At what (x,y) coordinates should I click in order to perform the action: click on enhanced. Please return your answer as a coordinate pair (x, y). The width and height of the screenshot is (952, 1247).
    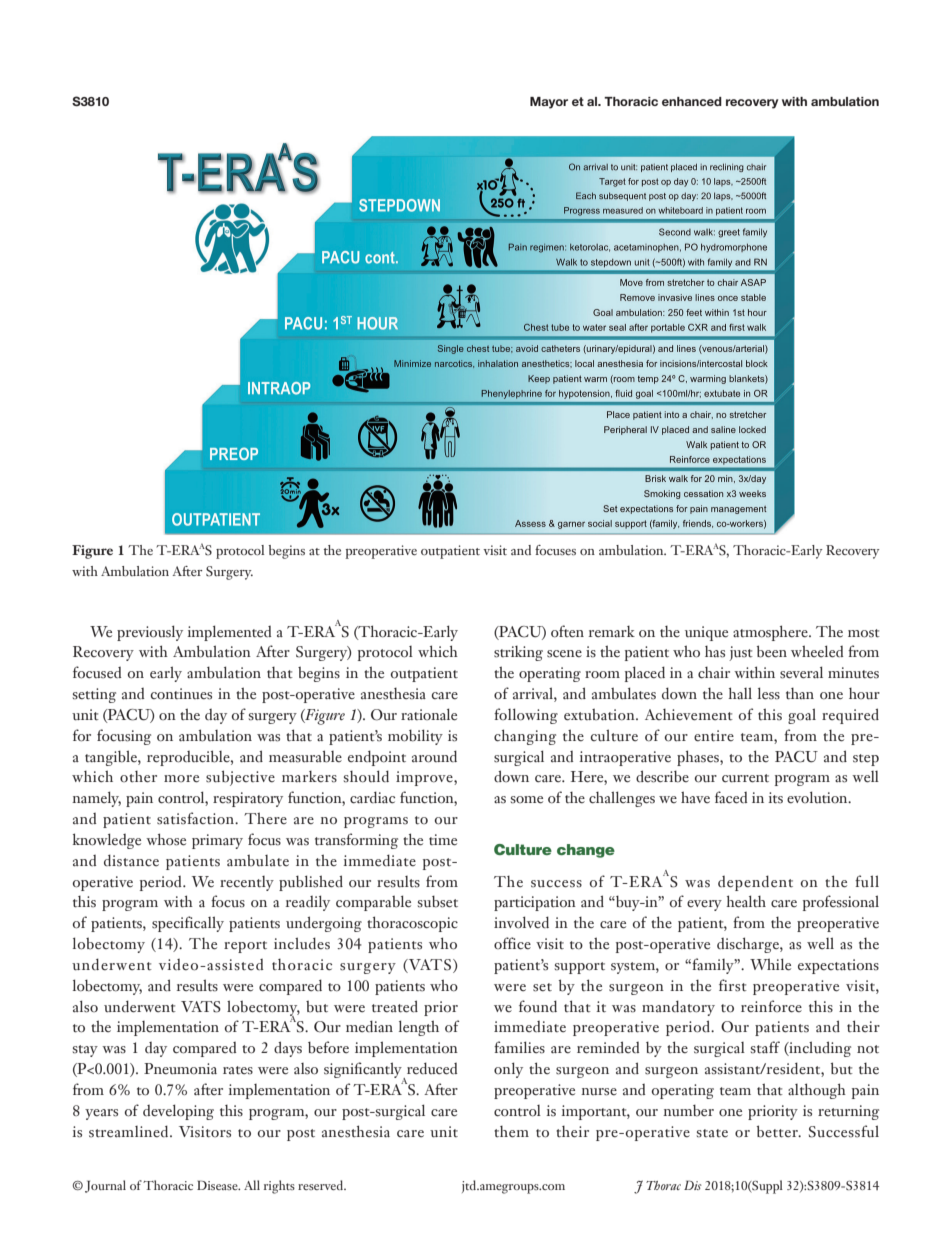
    Looking at the image, I should click on (692, 101).
